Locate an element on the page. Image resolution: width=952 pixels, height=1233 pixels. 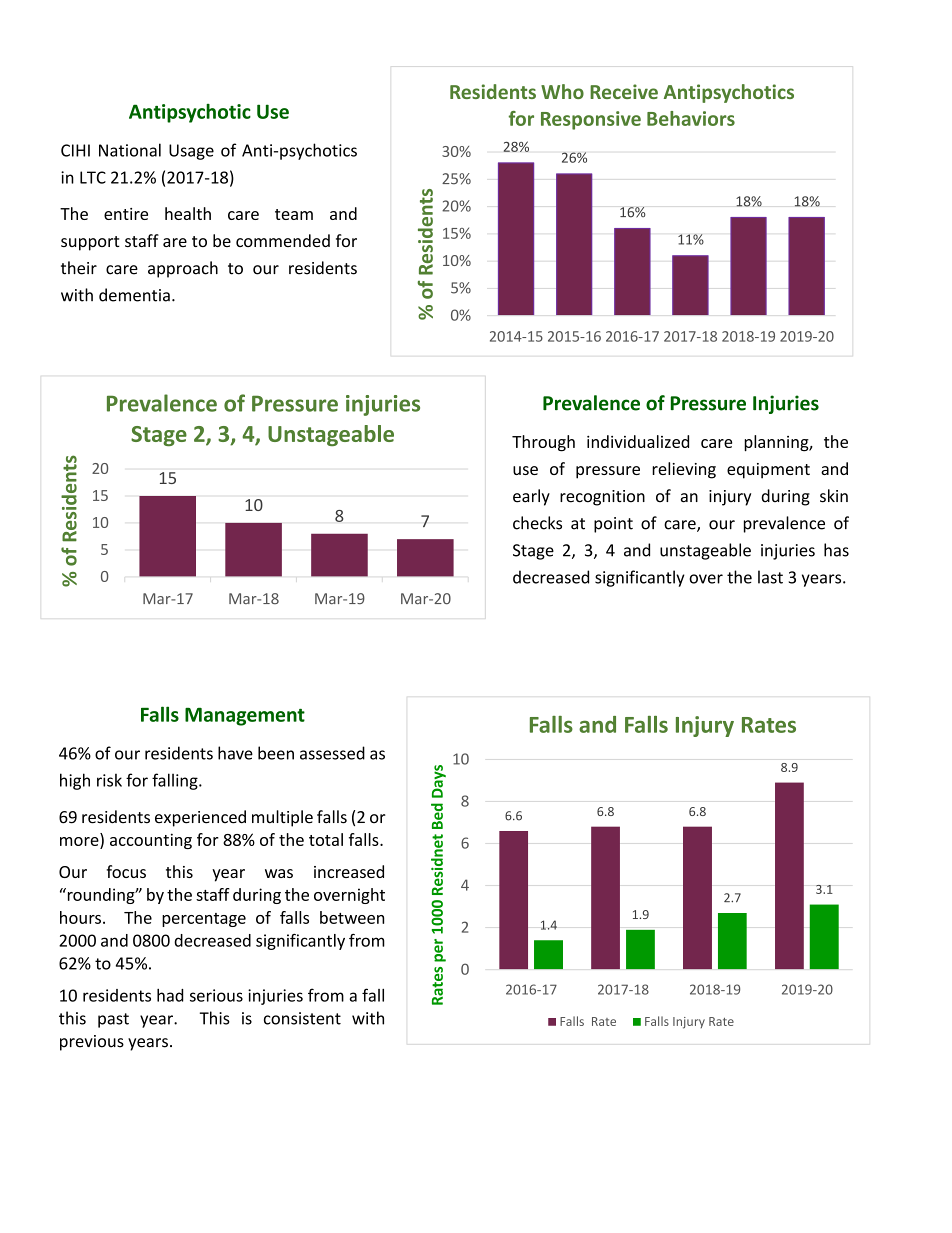
Behaviors is located at coordinates (691, 118).
